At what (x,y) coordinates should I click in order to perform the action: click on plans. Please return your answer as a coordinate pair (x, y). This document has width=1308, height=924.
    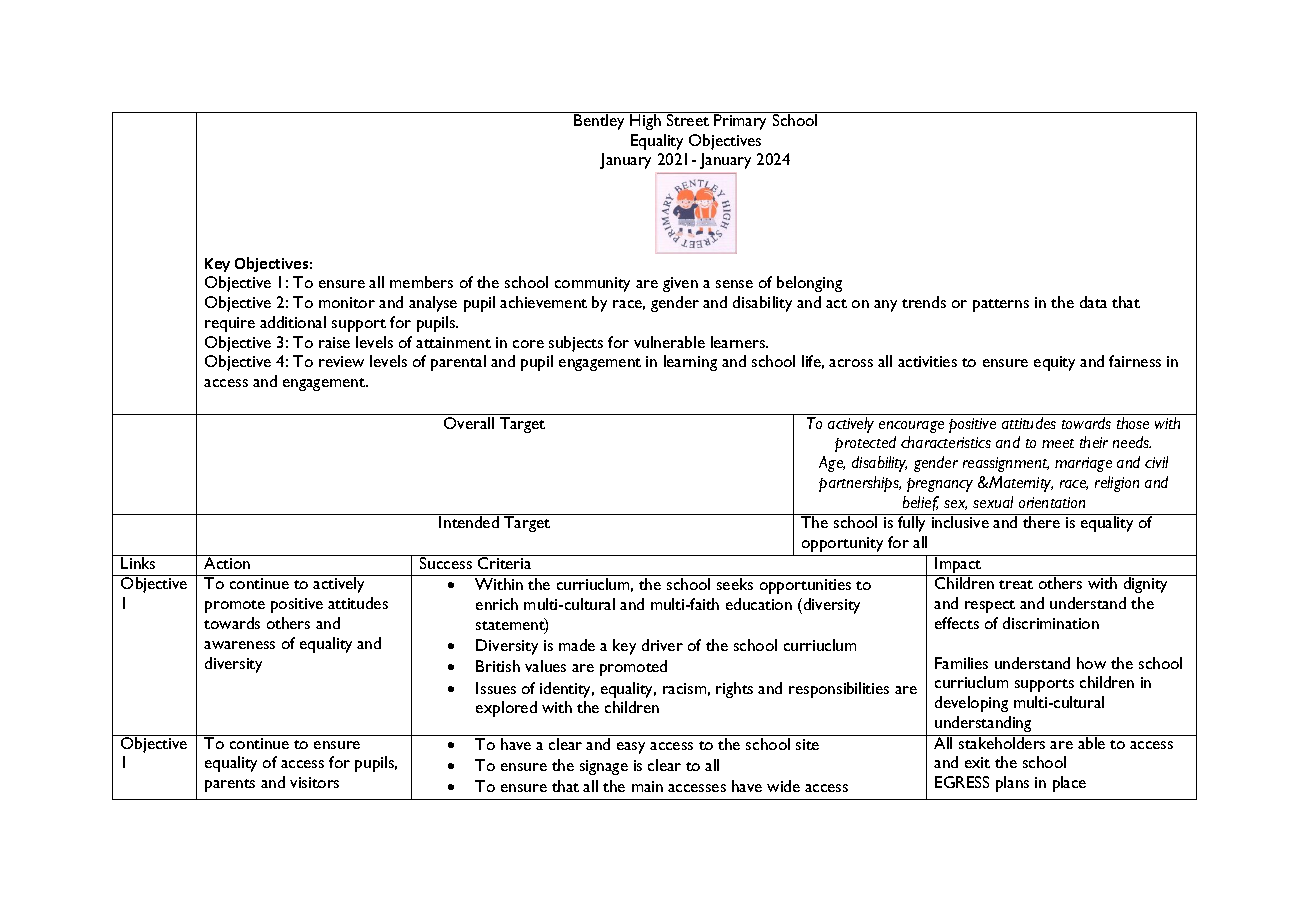
    Looking at the image, I should click on (1012, 784).
